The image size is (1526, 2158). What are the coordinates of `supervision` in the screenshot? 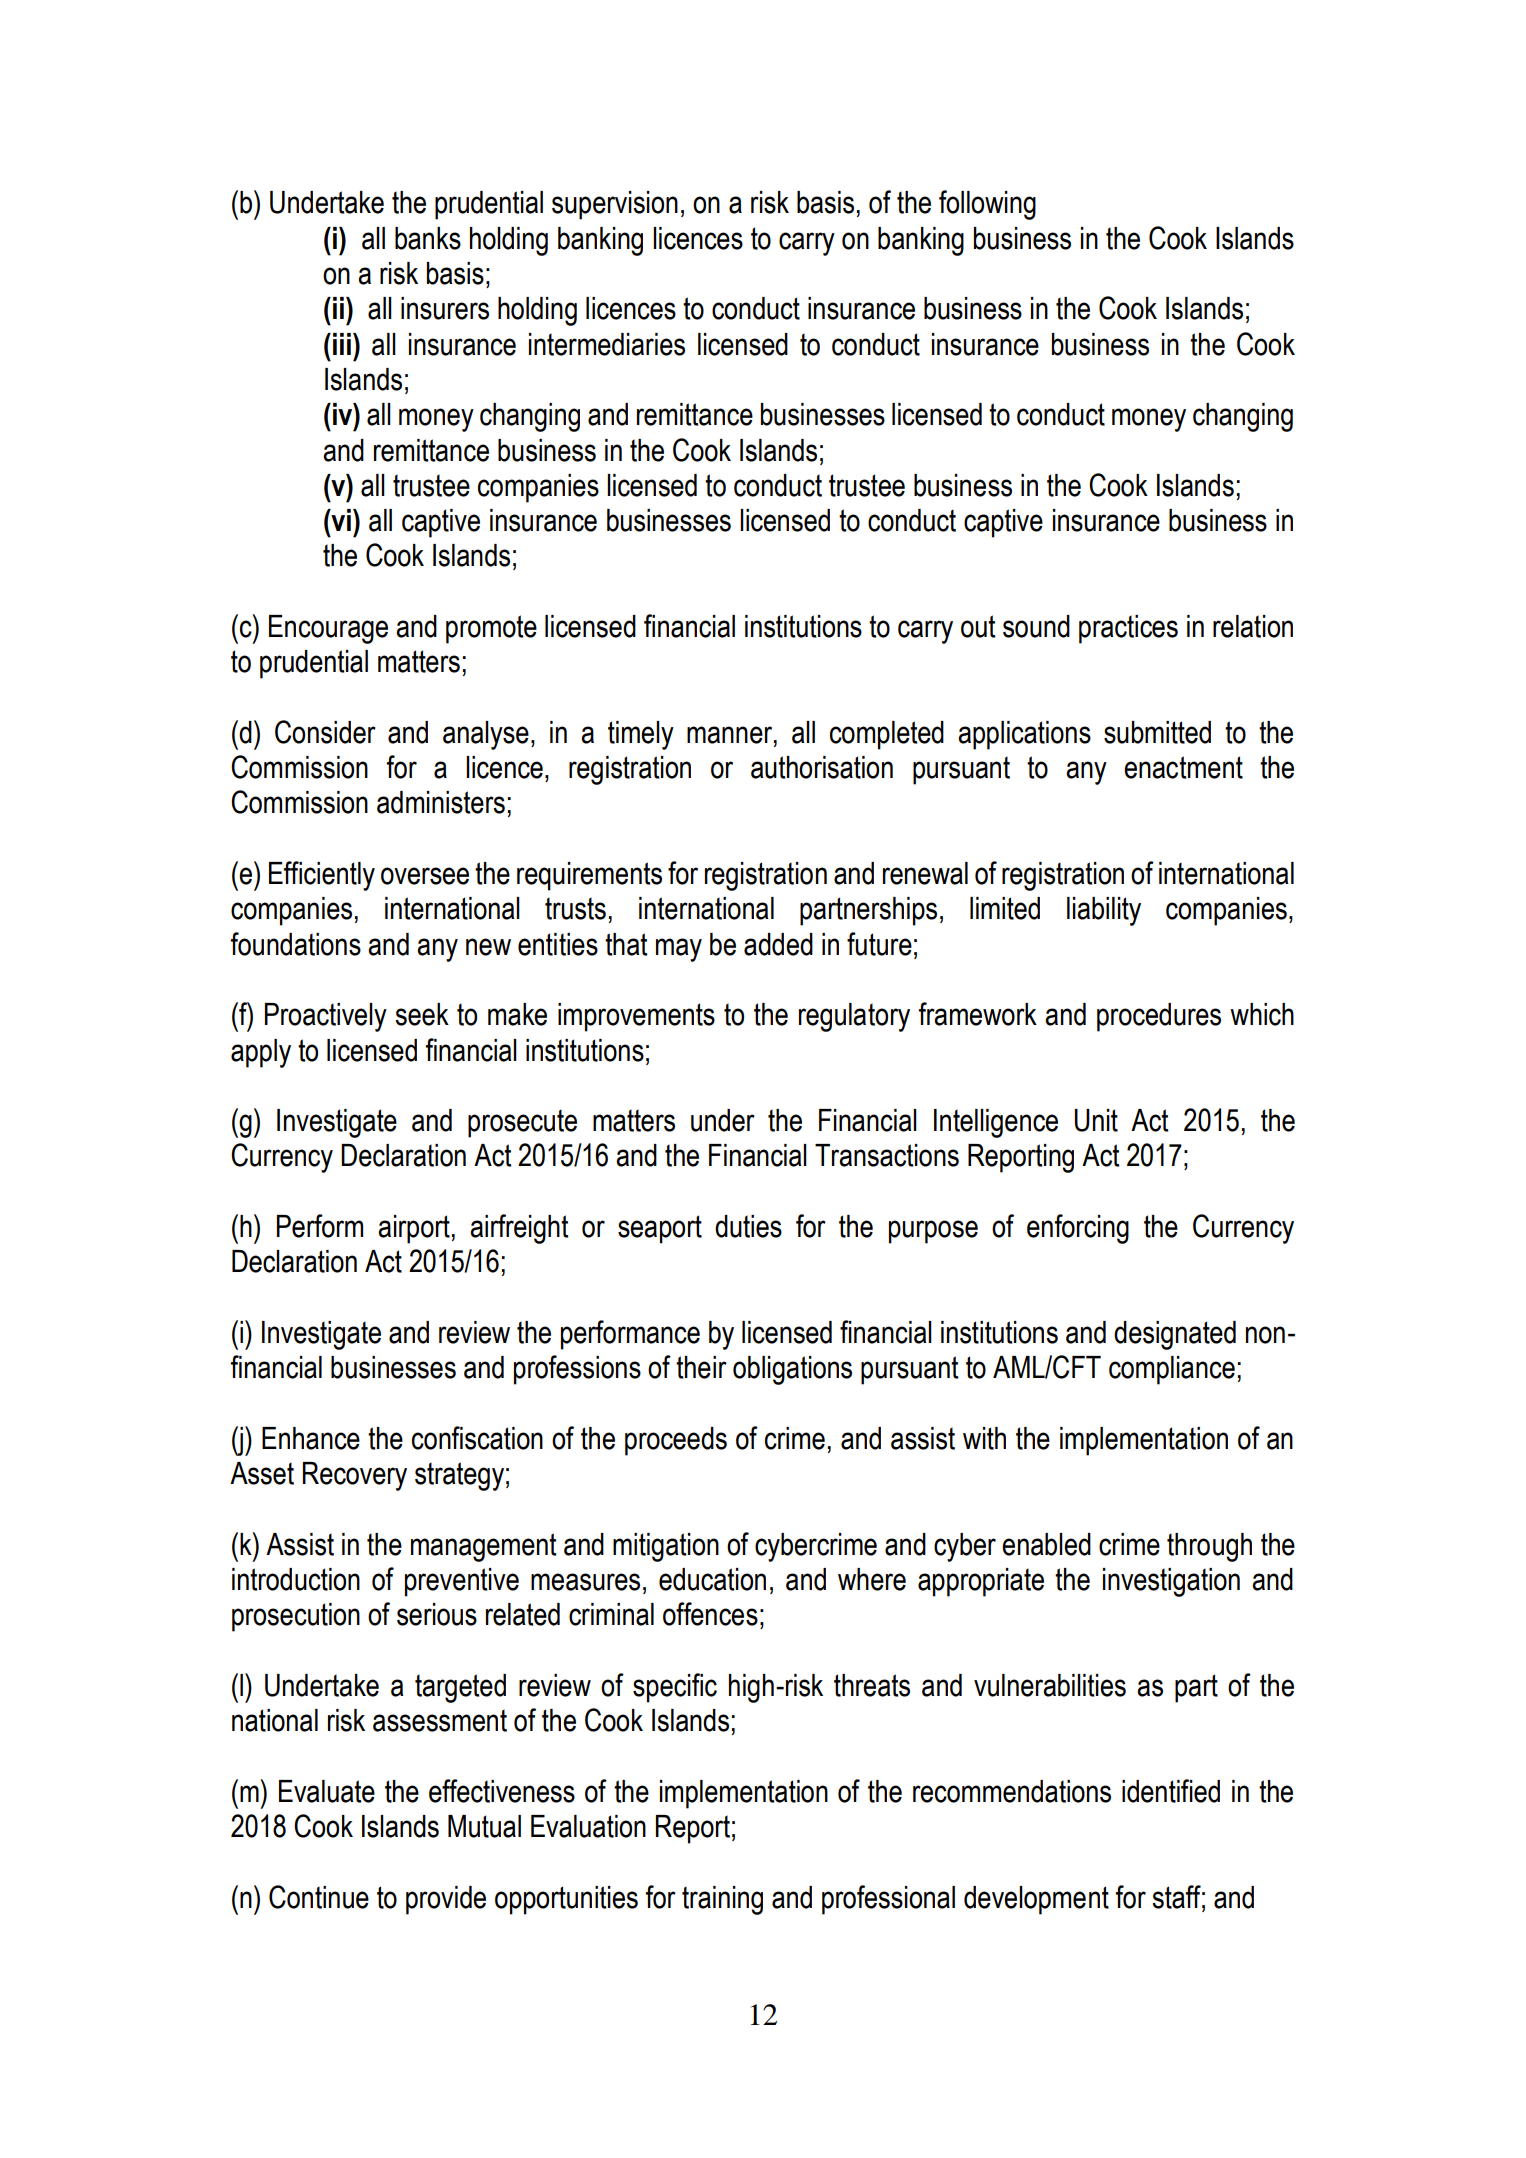 It's located at (615, 205).
